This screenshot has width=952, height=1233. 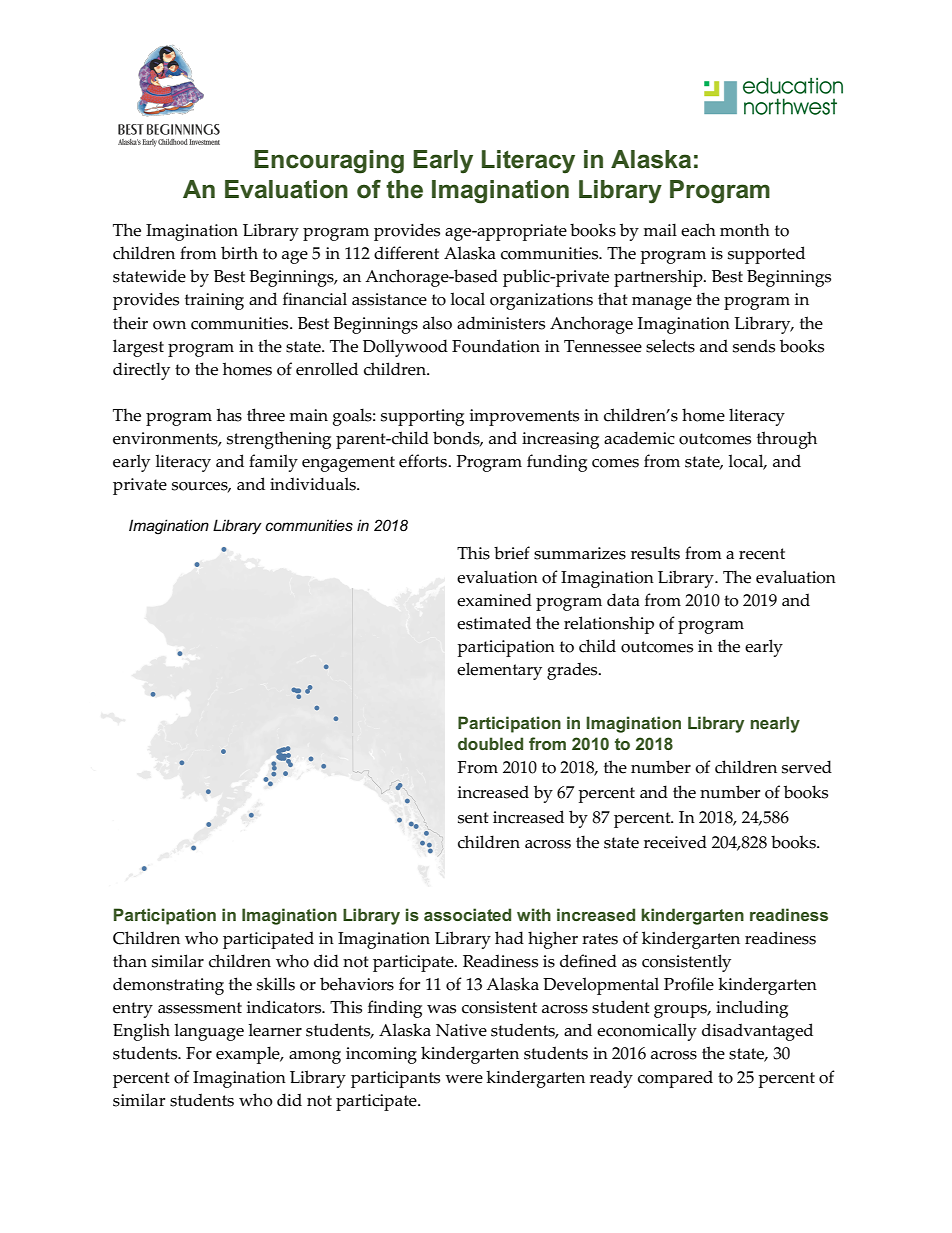 I want to click on disadvantaged, so click(x=757, y=1032).
